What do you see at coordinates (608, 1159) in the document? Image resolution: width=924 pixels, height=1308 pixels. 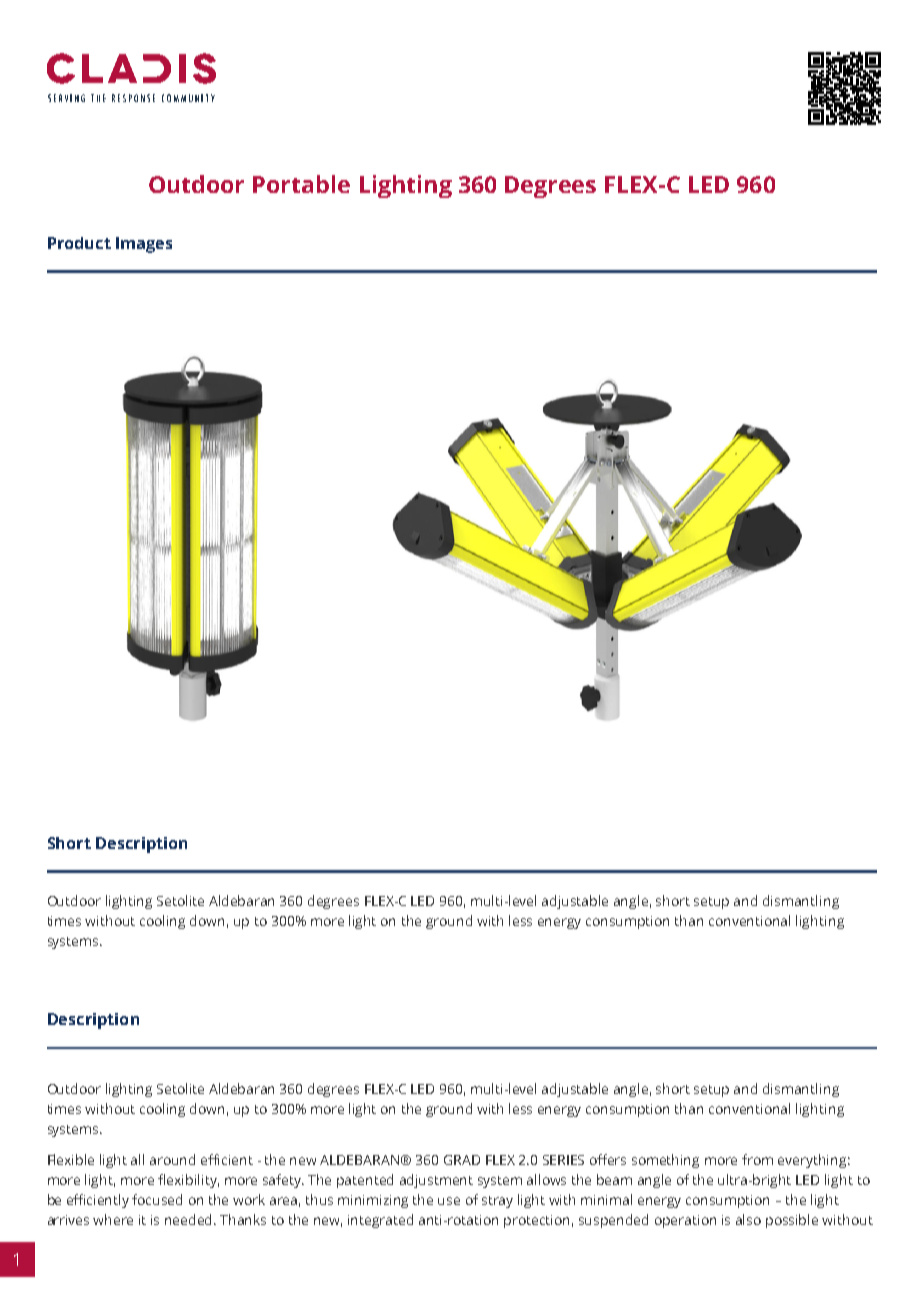 I see `offers` at bounding box center [608, 1159].
